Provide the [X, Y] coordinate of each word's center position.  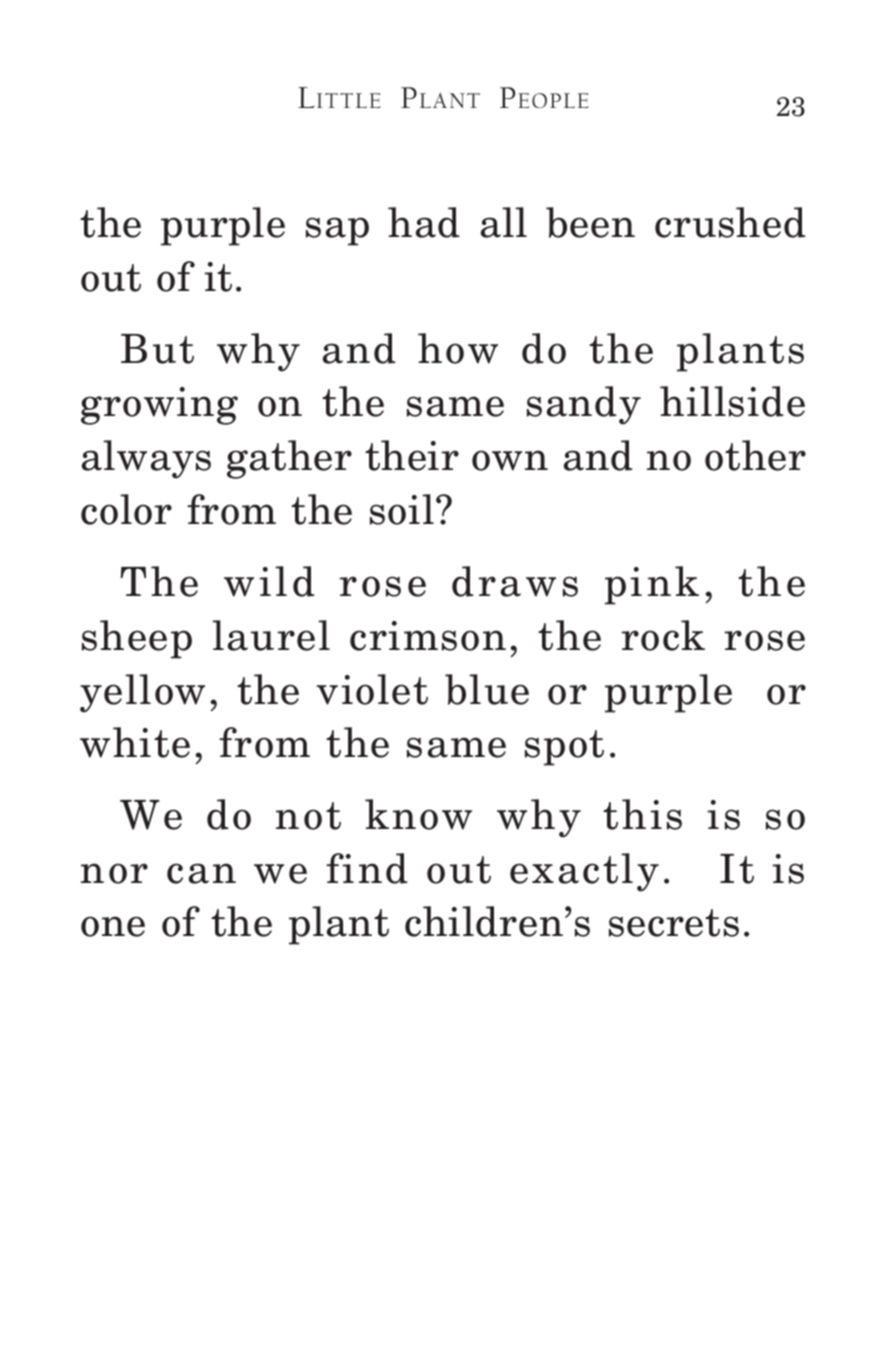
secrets [674, 923]
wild [269, 581]
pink [652, 585]
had [424, 222]
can [201, 873]
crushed [730, 222]
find [367, 868]
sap [337, 231]
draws [515, 581]
